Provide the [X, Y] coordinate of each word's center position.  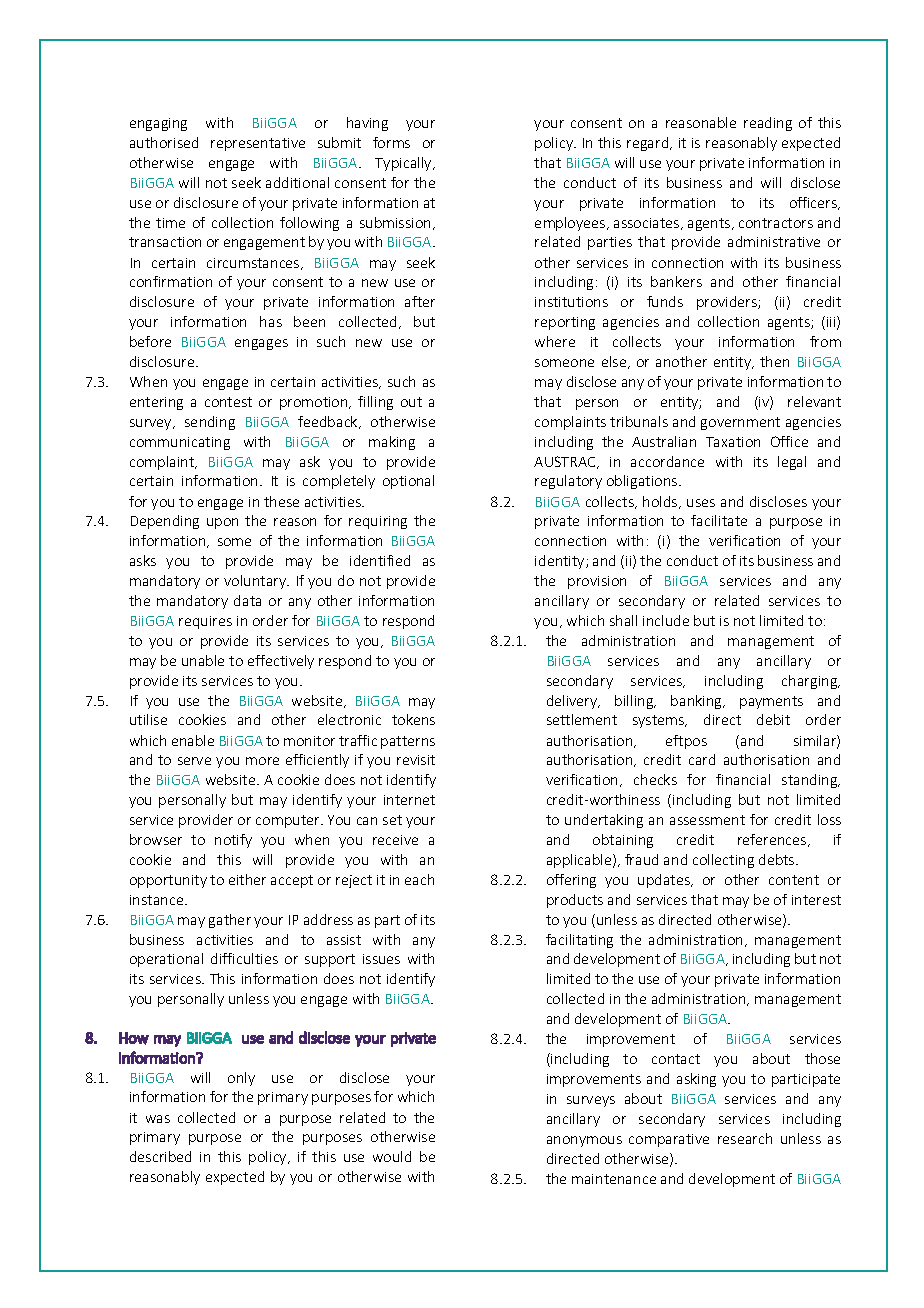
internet [409, 800]
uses [701, 503]
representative [258, 144]
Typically [404, 164]
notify [233, 841]
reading [768, 124]
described [160, 1156]
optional [408, 482]
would [392, 1156]
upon [222, 523]
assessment [707, 820]
